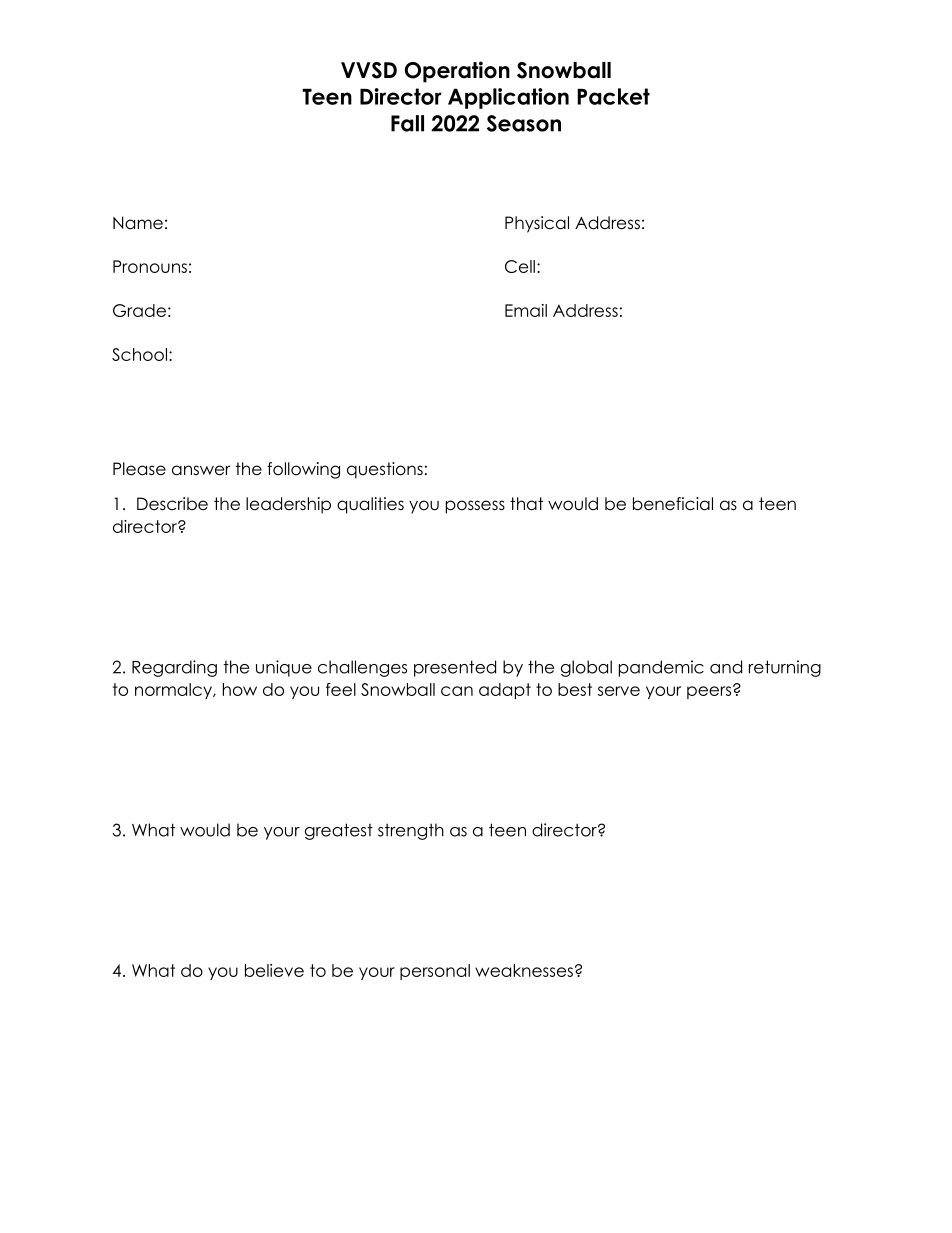  Describe the element at coordinates (613, 96) in the document. I see `Packet` at that location.
